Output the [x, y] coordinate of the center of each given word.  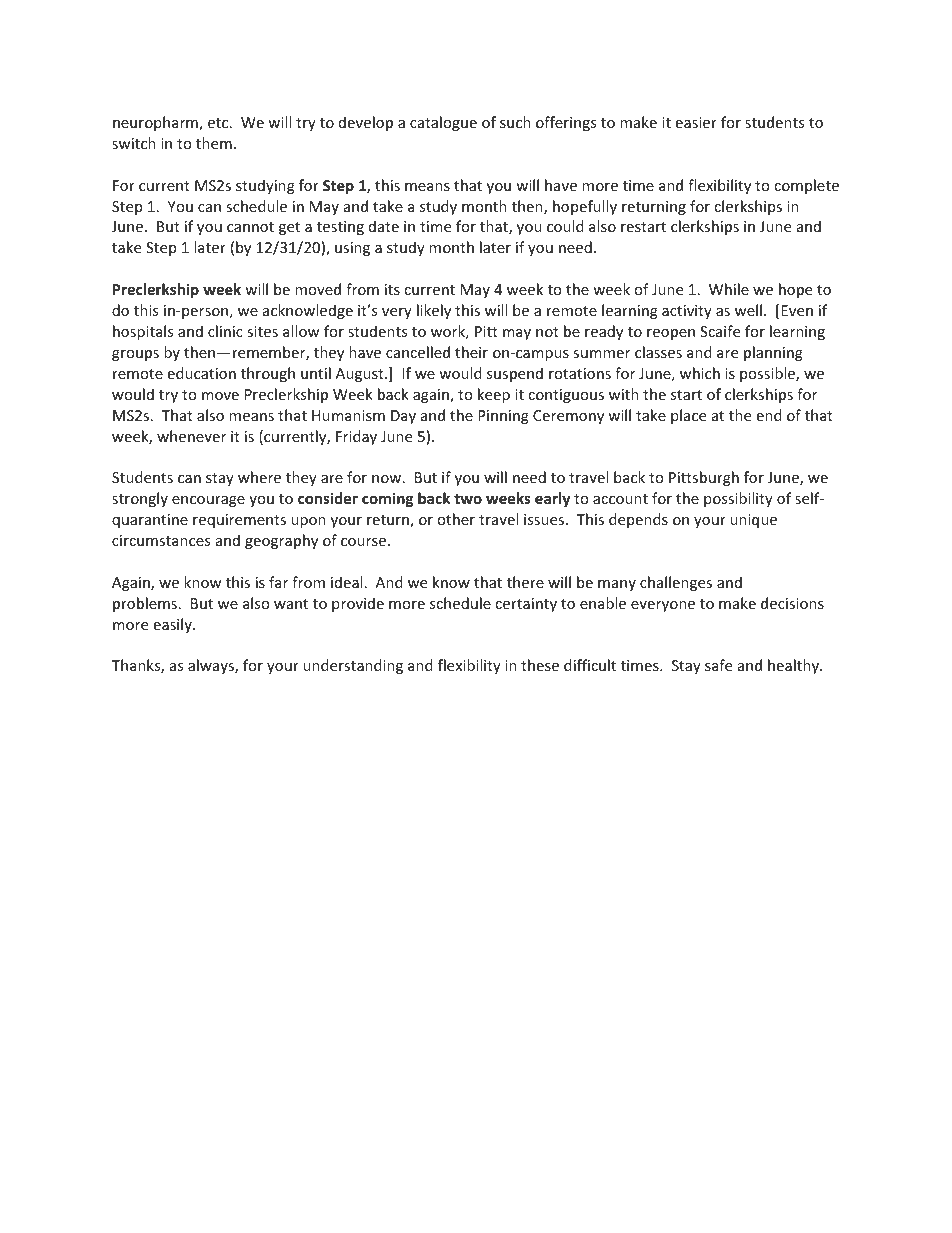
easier [696, 122]
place [688, 416]
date [384, 226]
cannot [250, 227]
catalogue [443, 123]
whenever [191, 436]
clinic [225, 331]
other [456, 519]
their [471, 352]
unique [753, 521]
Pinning [503, 417]
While [729, 289]
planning [773, 353]
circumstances [161, 540]
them [214, 143]
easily [174, 625]
